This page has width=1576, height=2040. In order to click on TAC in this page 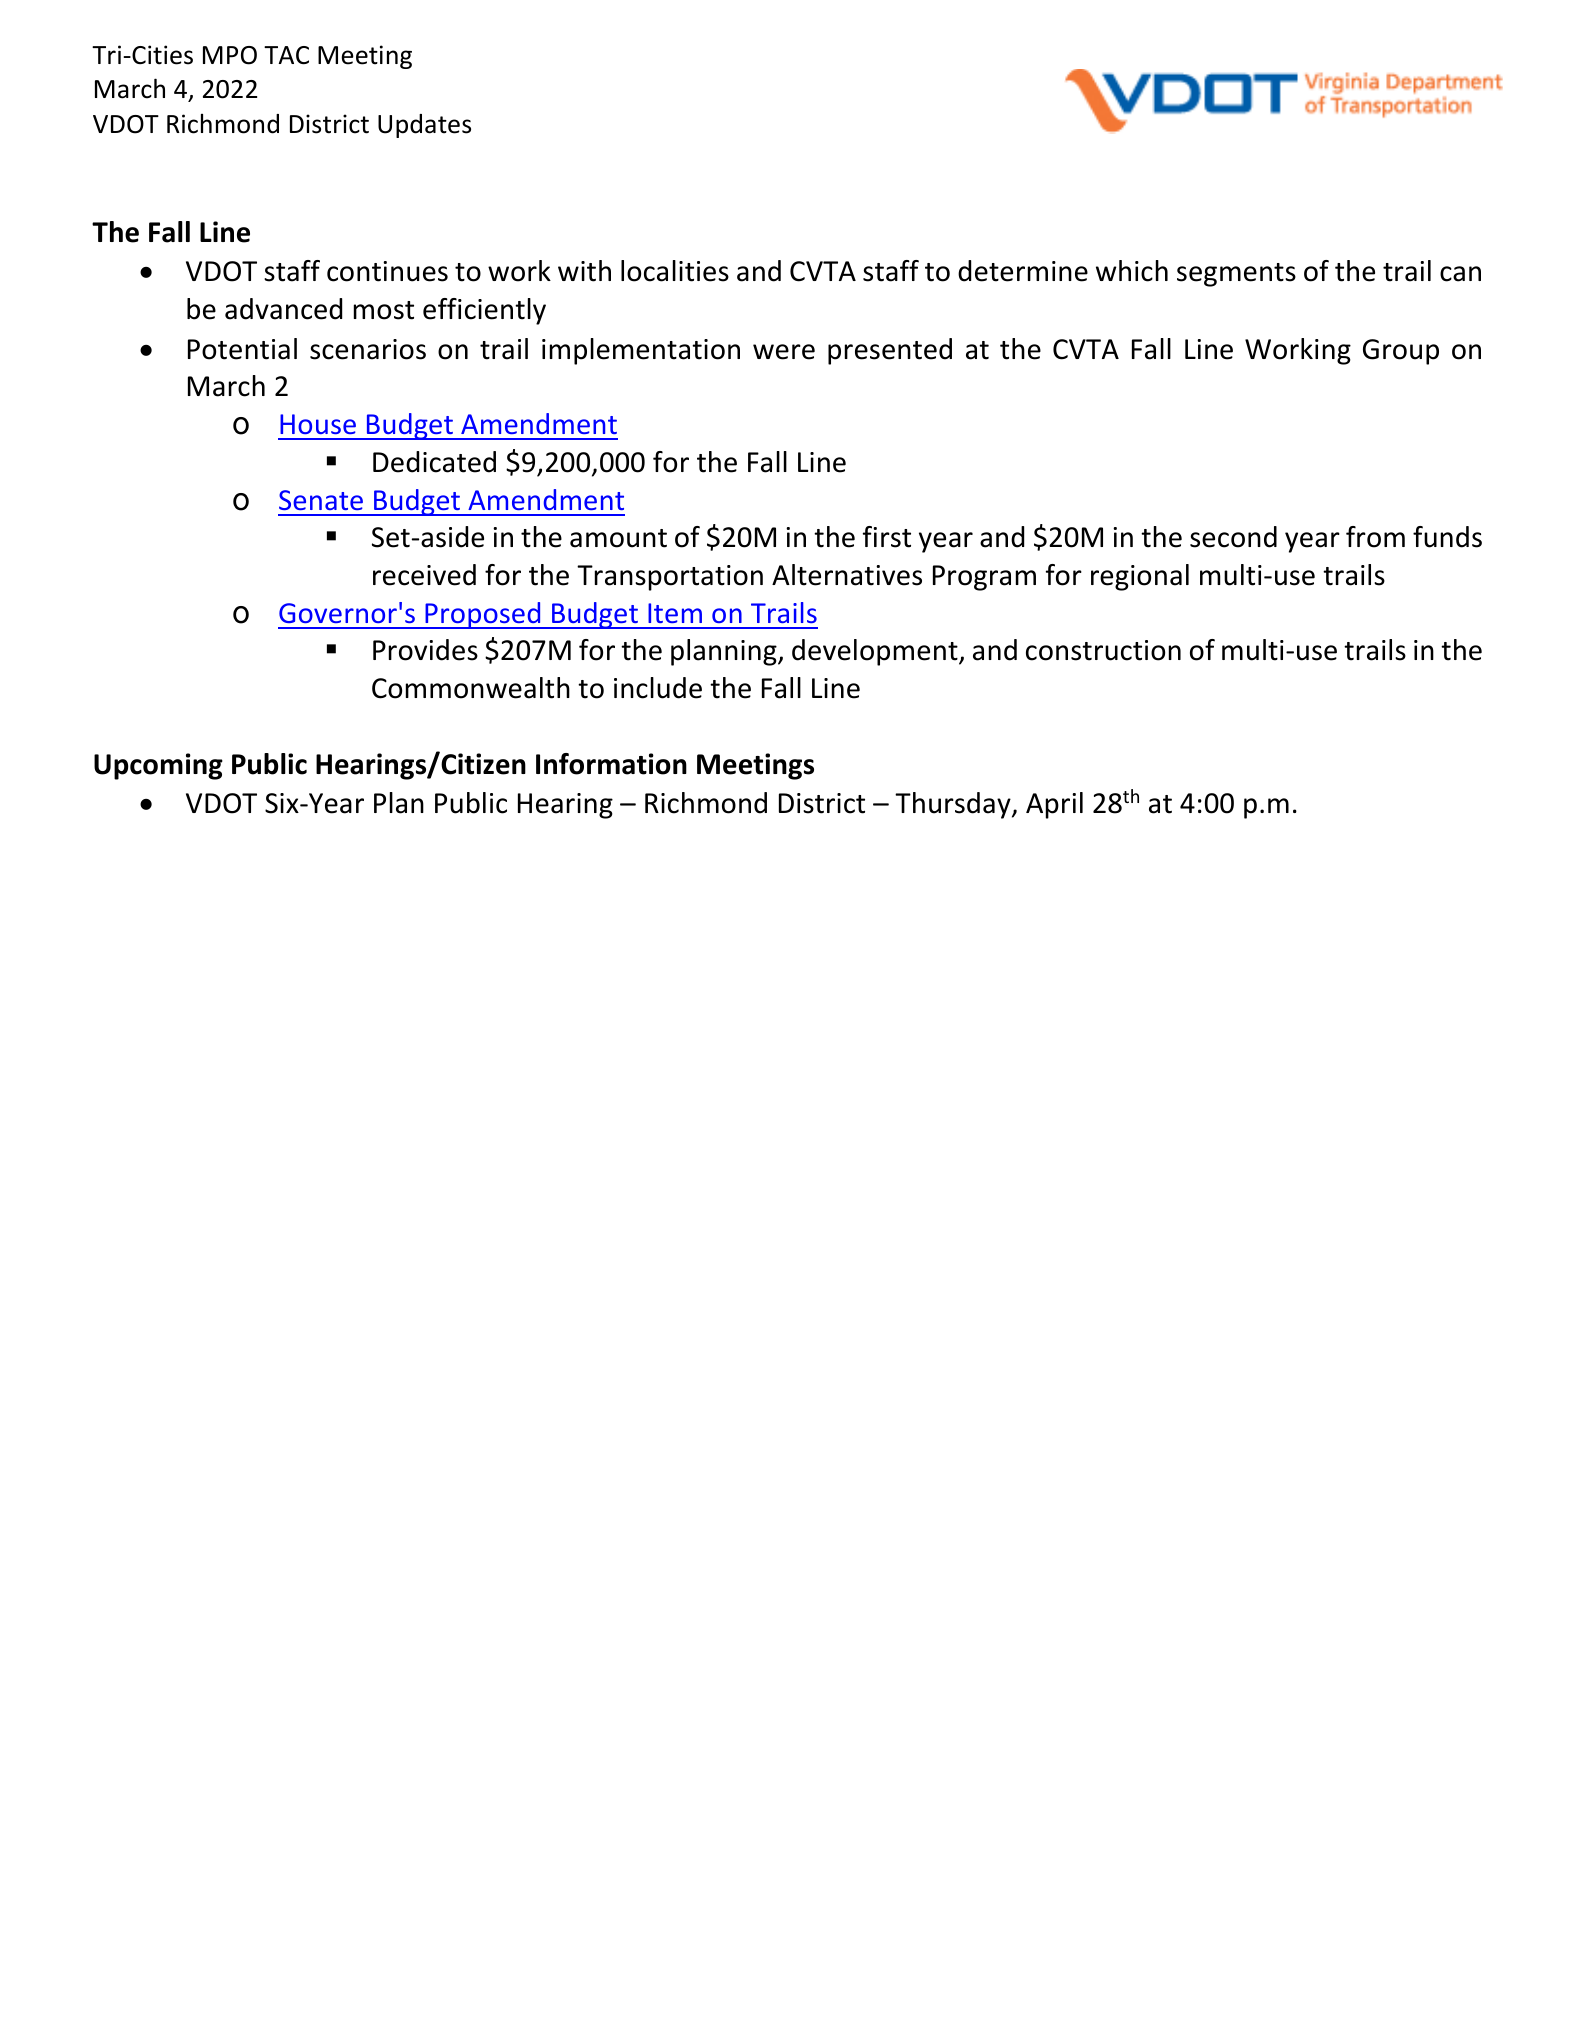, I will do `click(286, 55)`.
